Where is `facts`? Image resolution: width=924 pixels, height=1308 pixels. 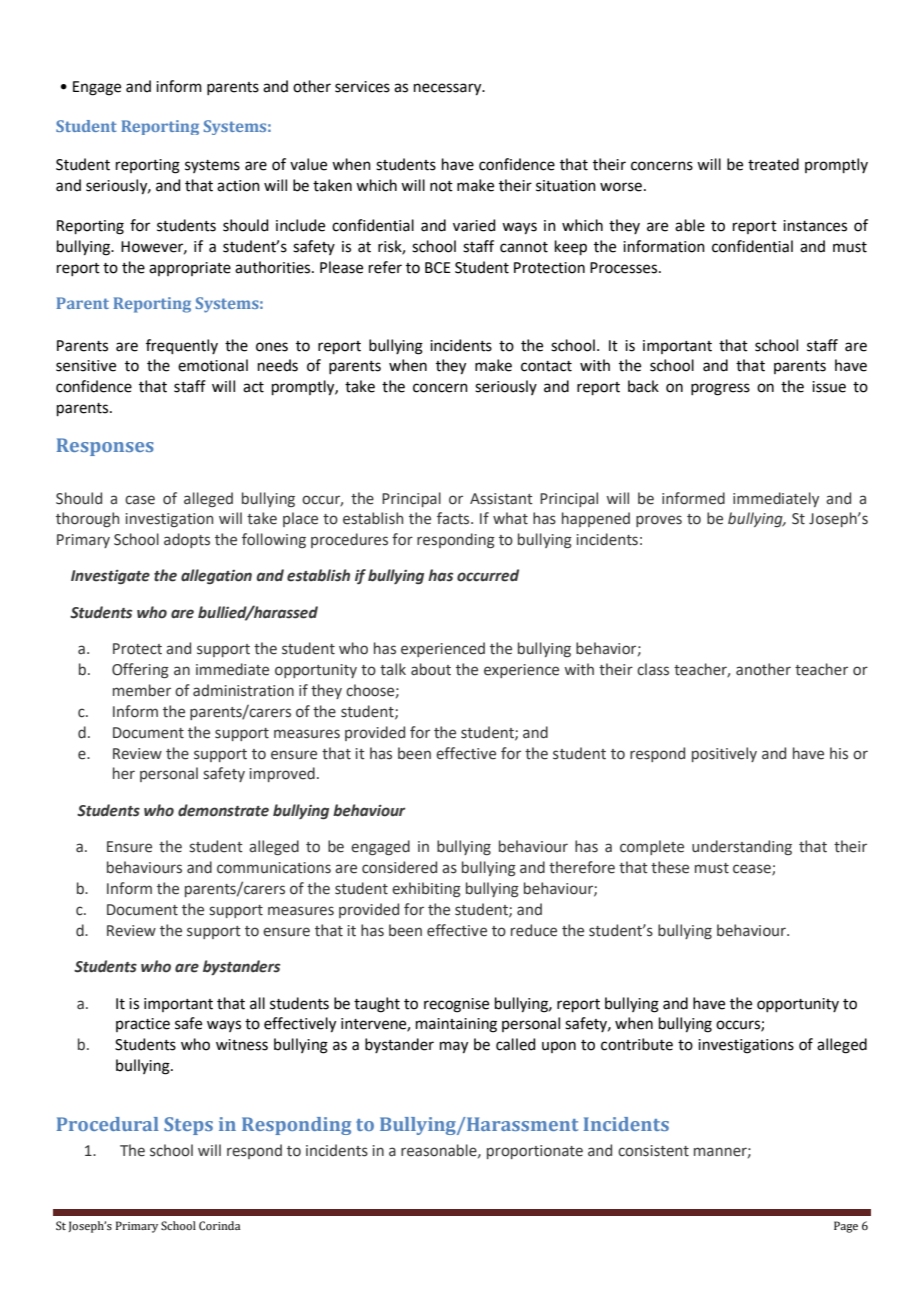 facts is located at coordinates (454, 518).
